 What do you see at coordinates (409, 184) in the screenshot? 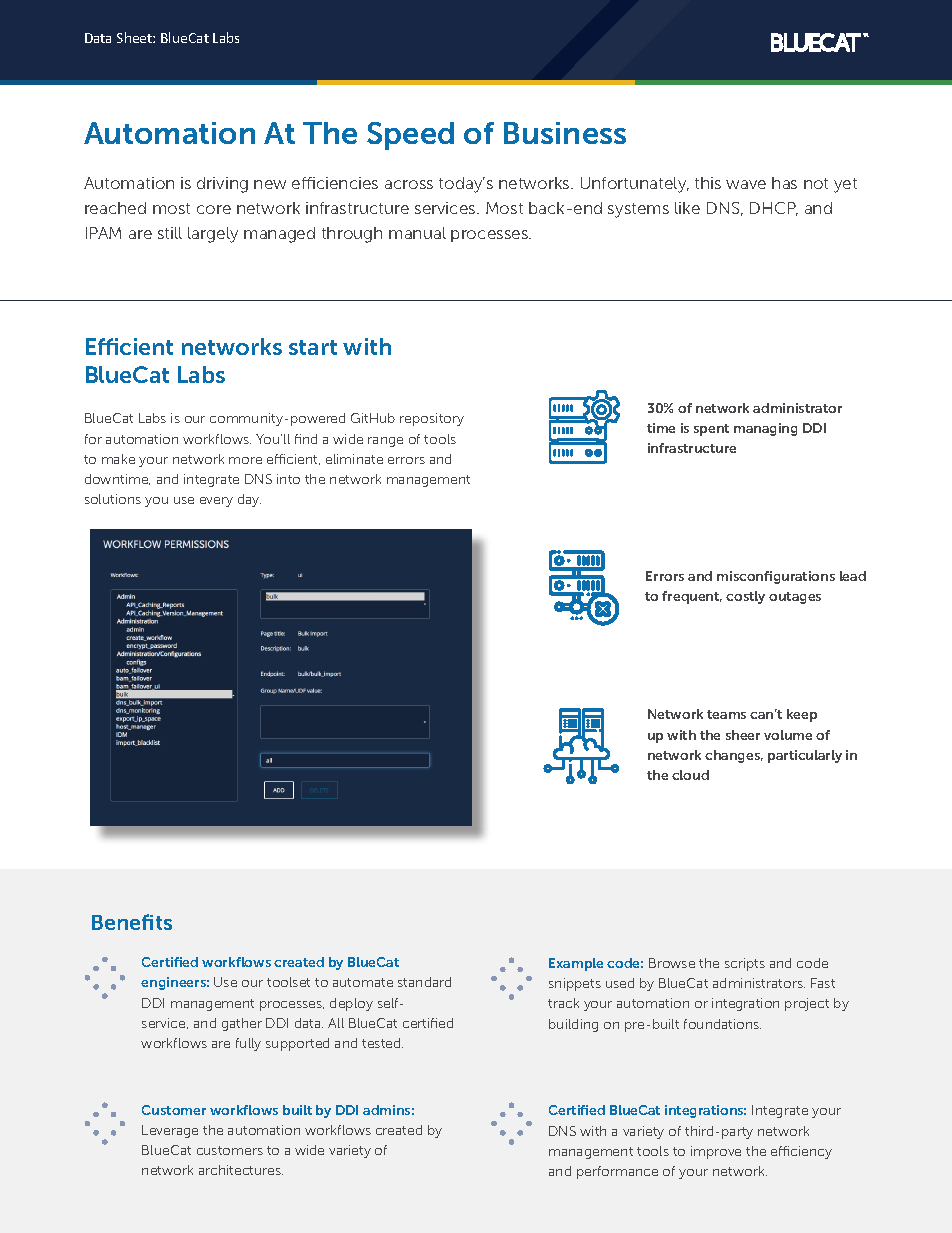
I see `across` at bounding box center [409, 184].
